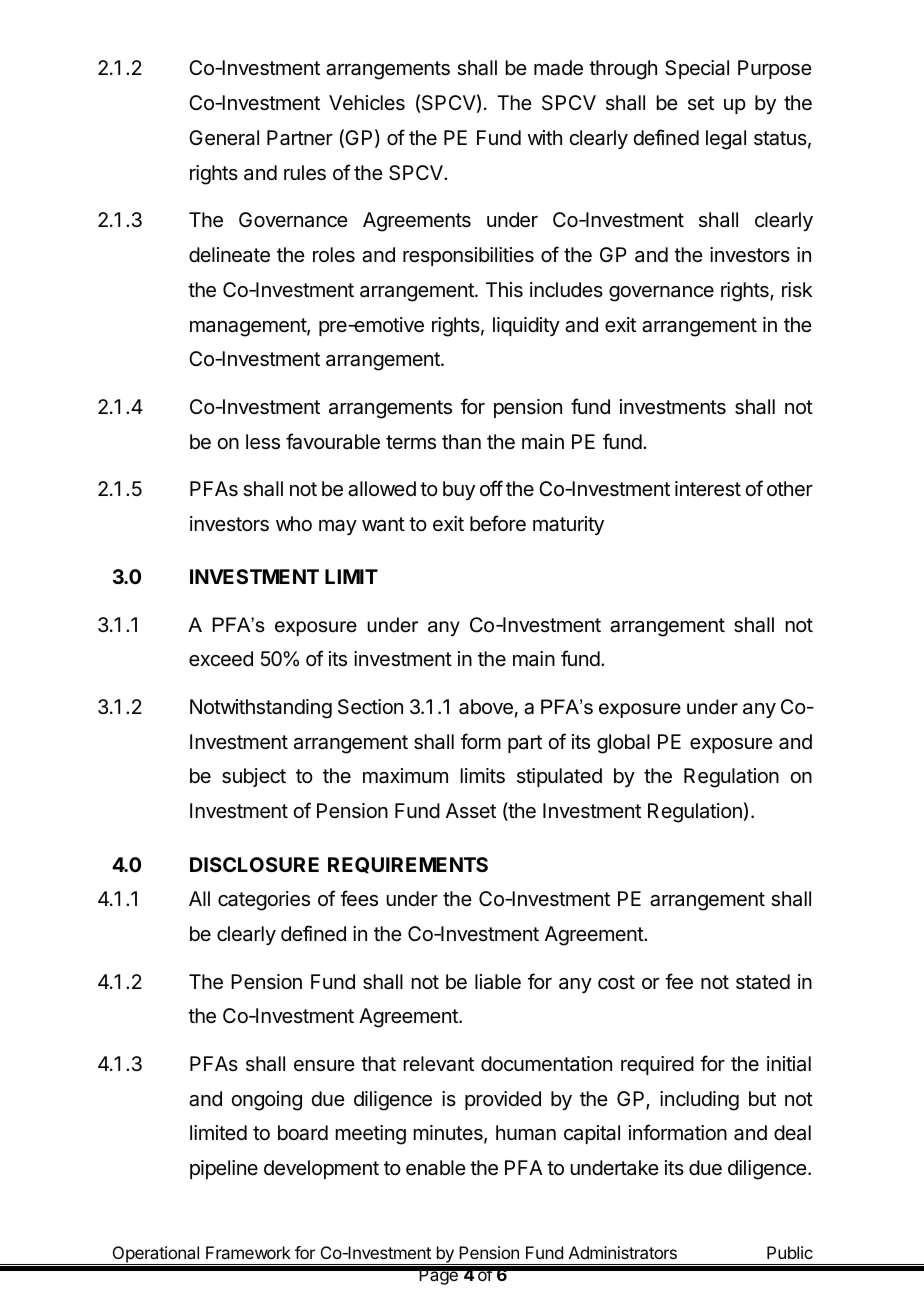 Image resolution: width=924 pixels, height=1308 pixels. I want to click on categories, so click(264, 901).
